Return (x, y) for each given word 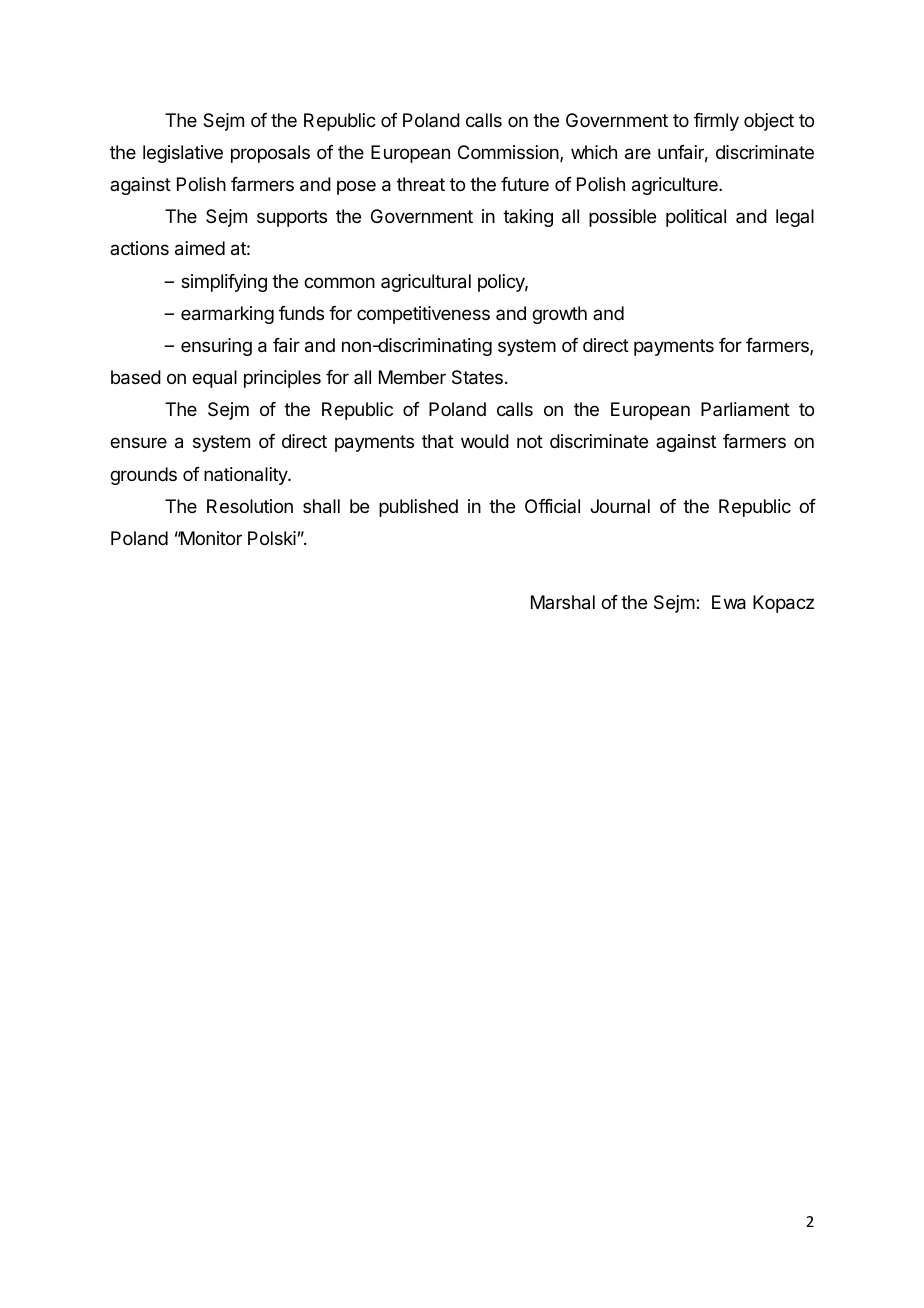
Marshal (563, 602)
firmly (716, 122)
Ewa (729, 602)
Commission (509, 153)
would (485, 441)
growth (559, 315)
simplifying (224, 283)
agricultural (426, 283)
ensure (138, 442)
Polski (272, 538)
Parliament (745, 409)
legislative (183, 154)
